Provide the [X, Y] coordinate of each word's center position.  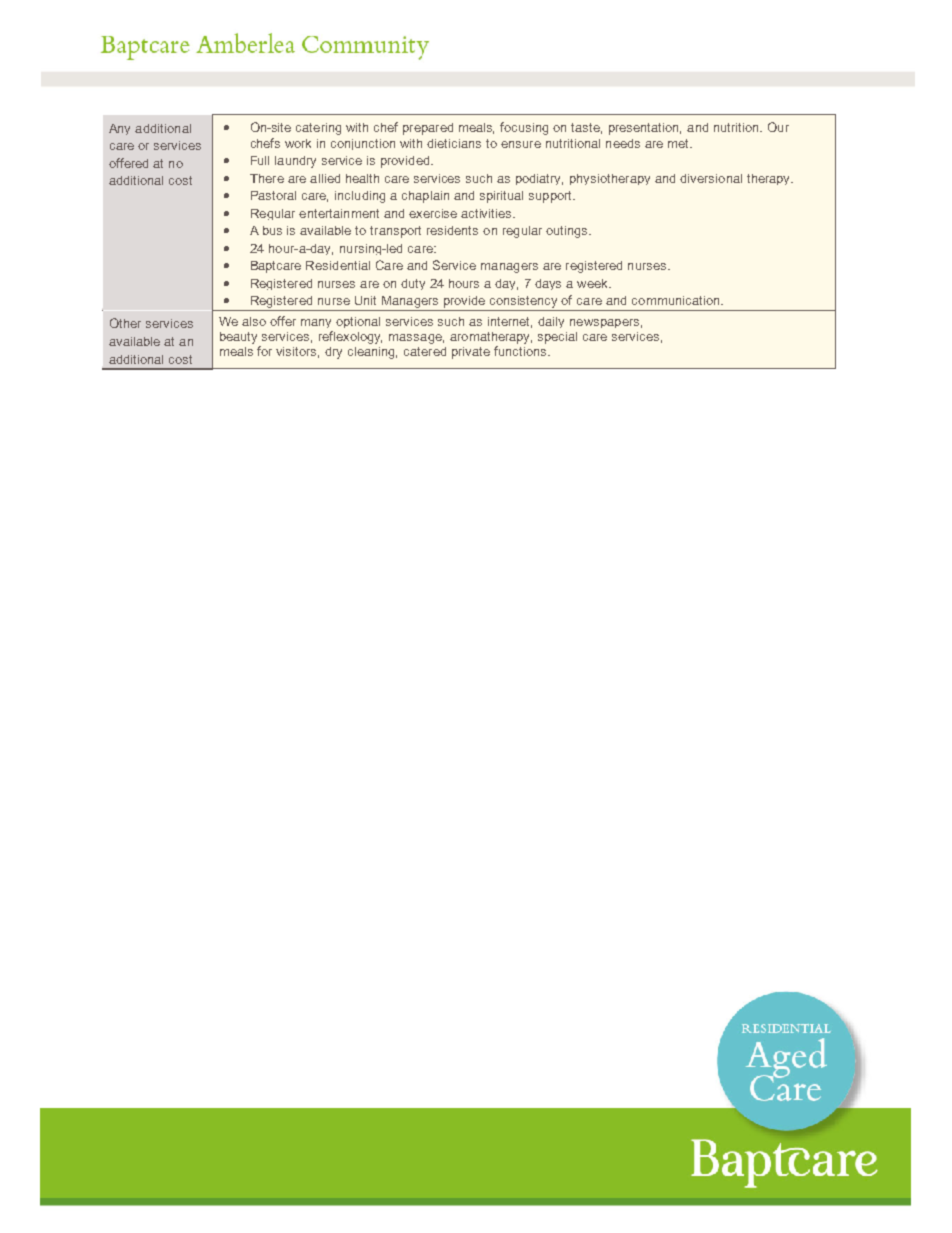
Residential [338, 265]
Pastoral [273, 195]
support [552, 197]
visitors [297, 352]
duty [413, 284]
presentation [645, 129]
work [298, 143]
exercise [433, 213]
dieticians [454, 143]
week [594, 283]
